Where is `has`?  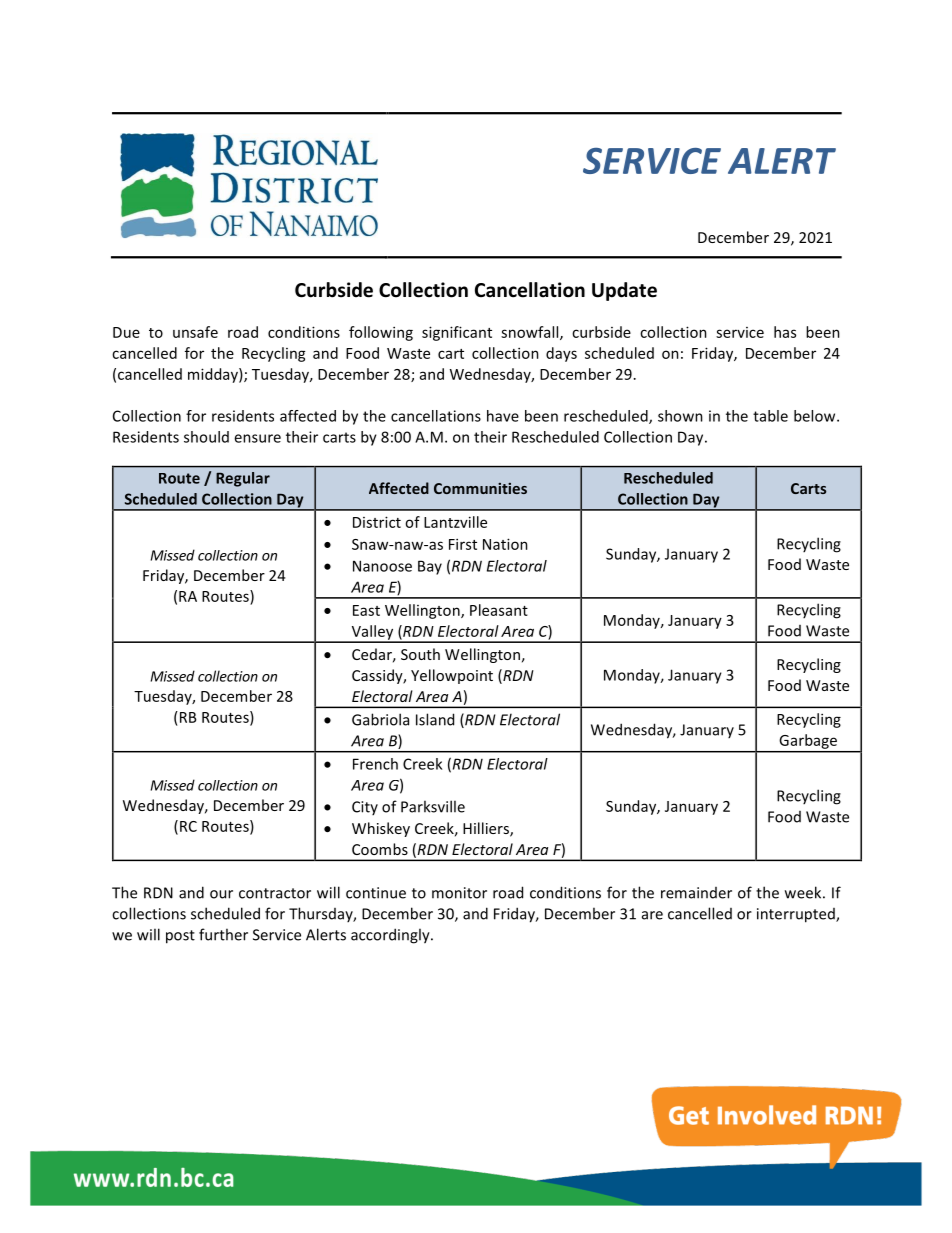
has is located at coordinates (785, 332).
